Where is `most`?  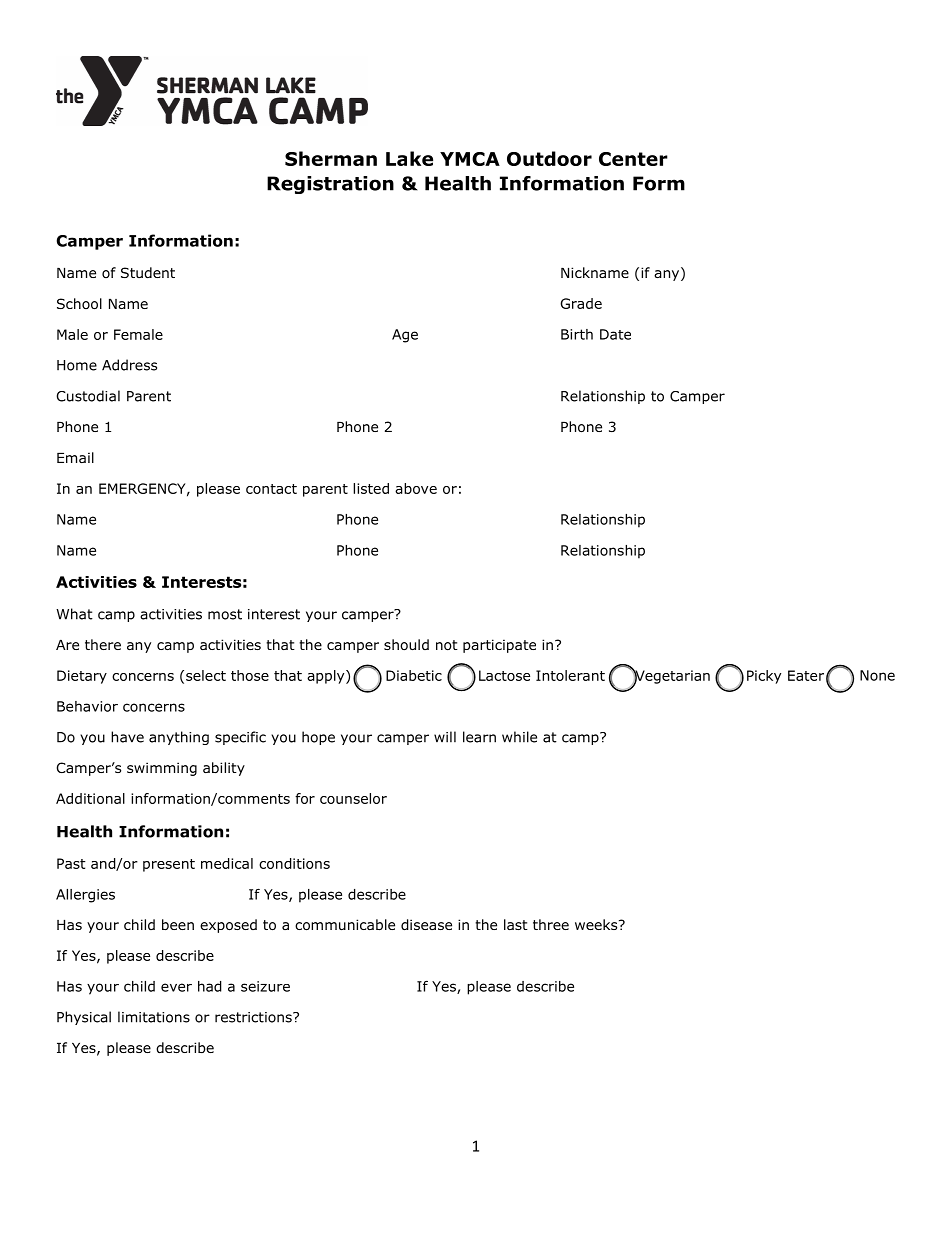 most is located at coordinates (225, 614).
